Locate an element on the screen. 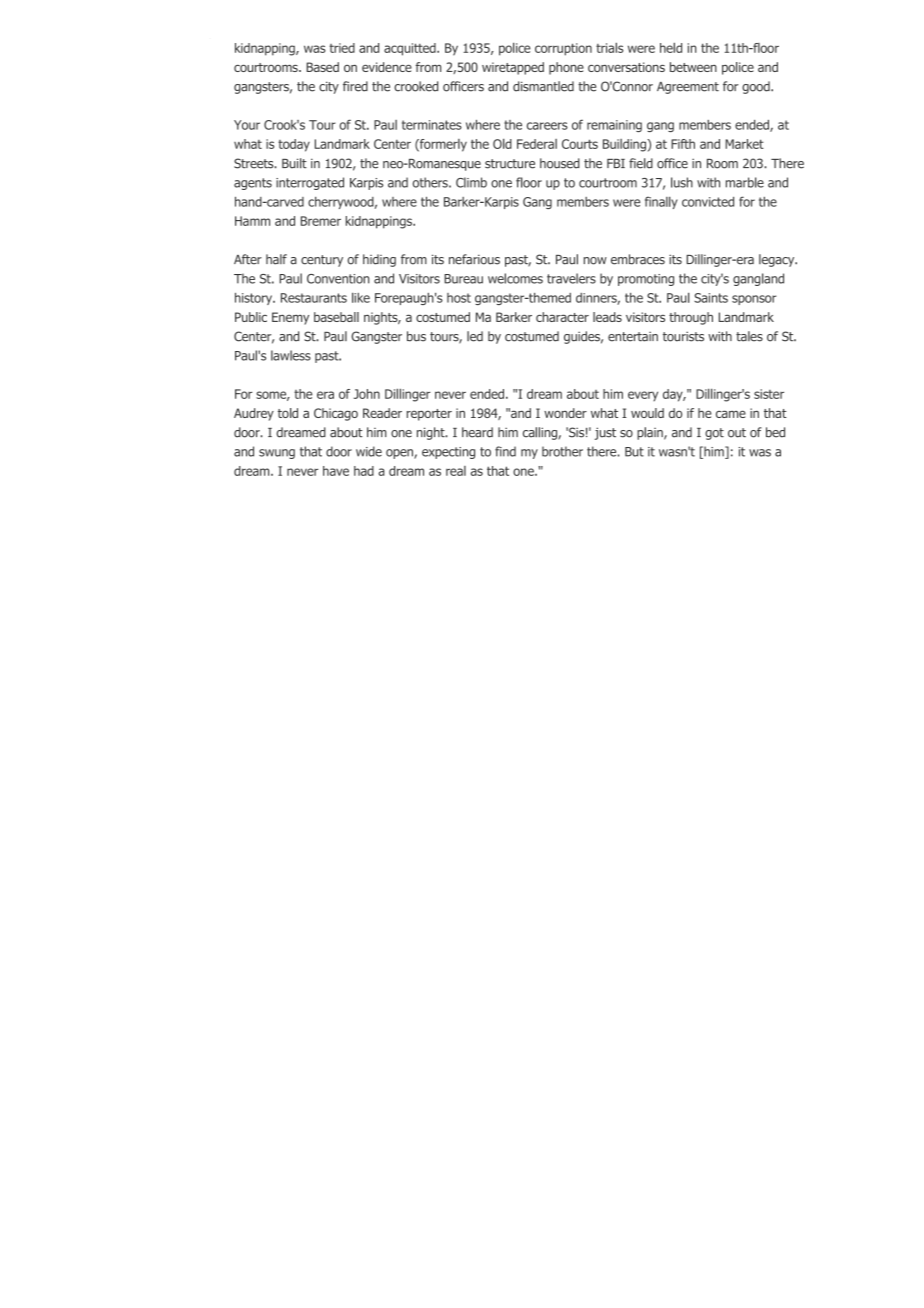 Image resolution: width=924 pixels, height=1308 pixels. between is located at coordinates (693, 67).
